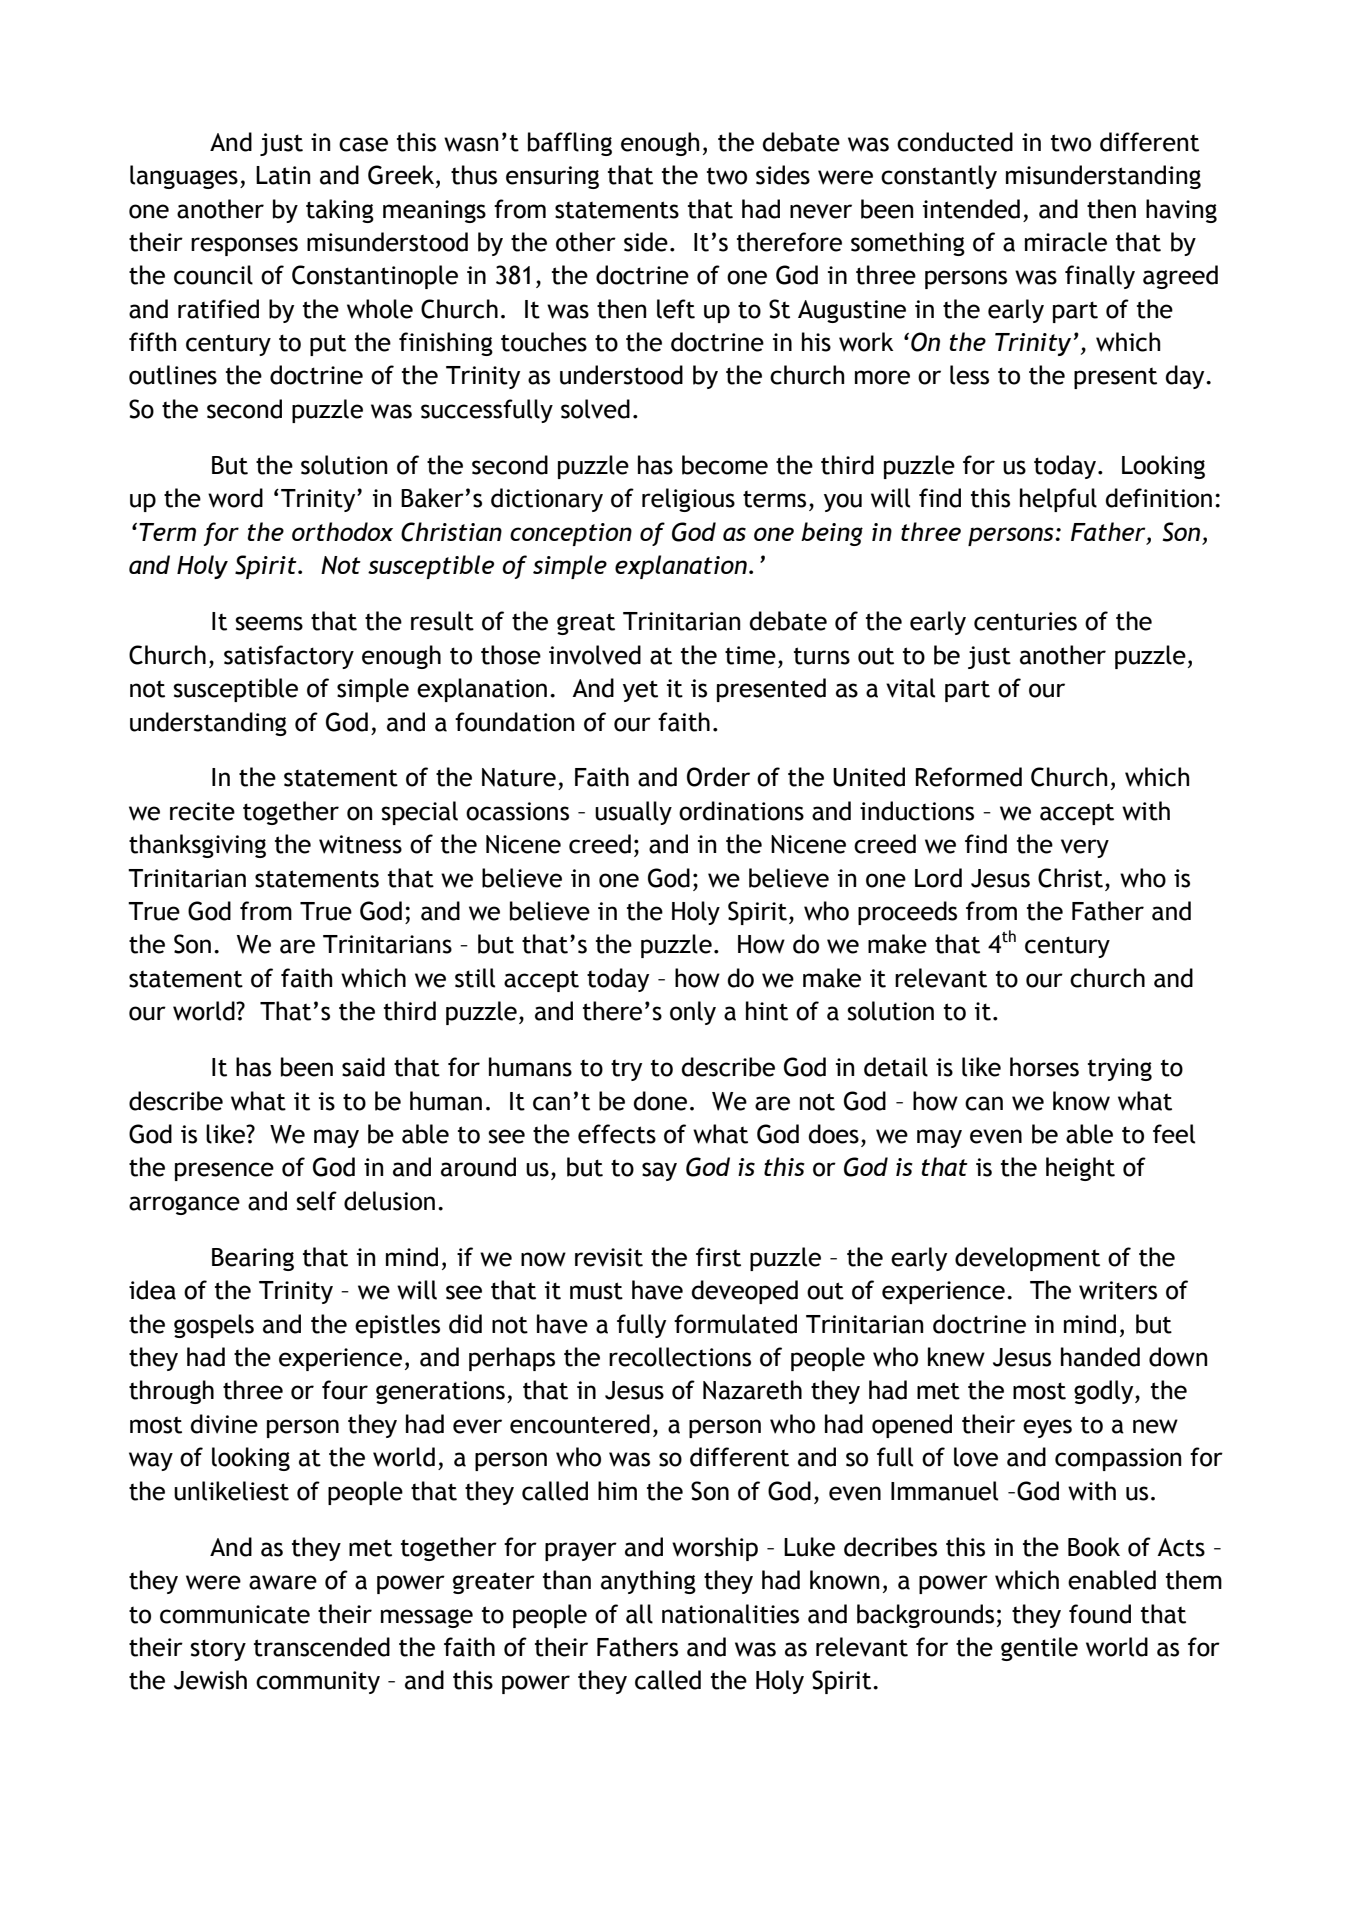 The width and height of the screenshot is (1353, 1913). I want to click on gospels, so click(214, 1326).
